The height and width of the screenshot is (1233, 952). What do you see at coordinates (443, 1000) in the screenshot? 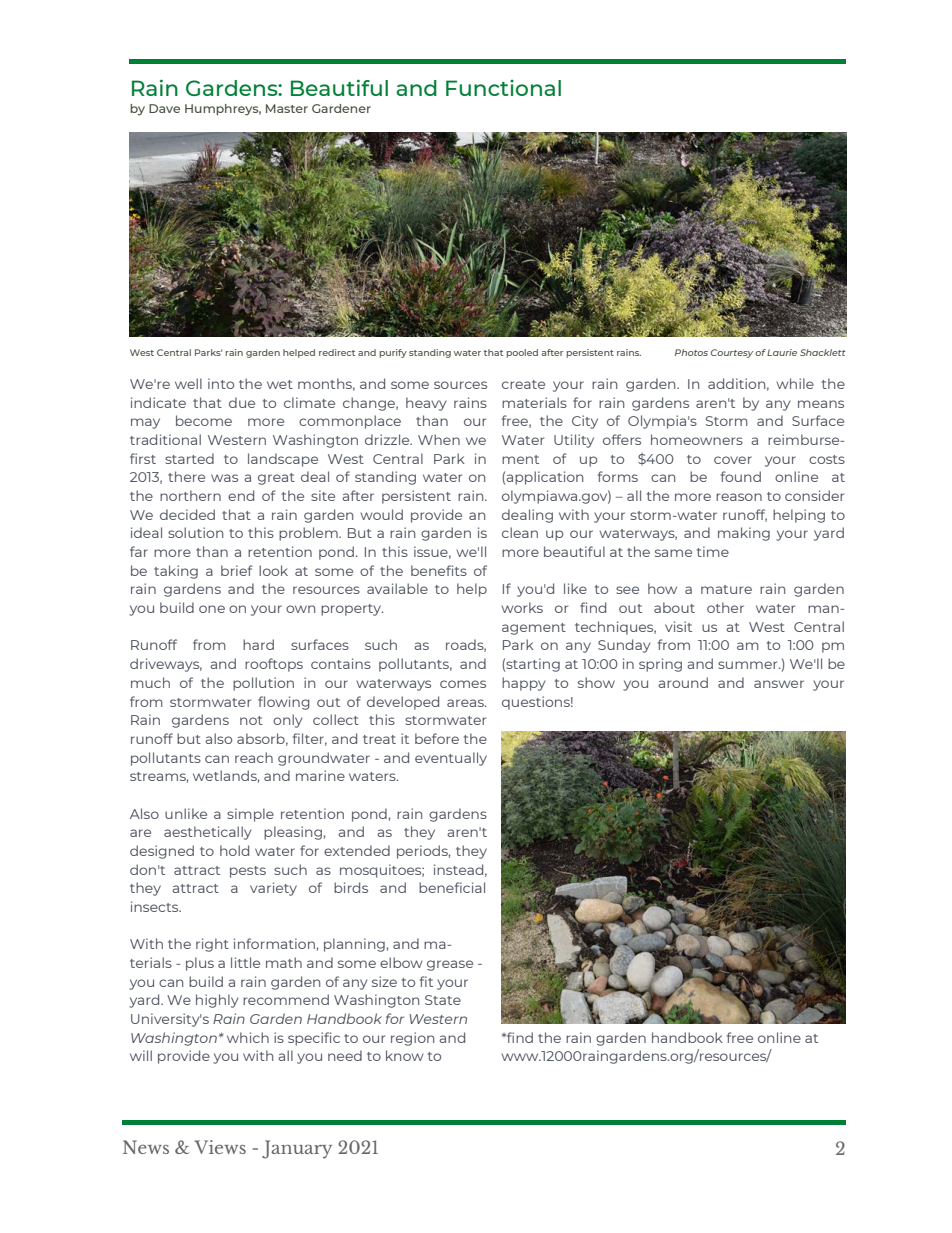
I see `State` at bounding box center [443, 1000].
